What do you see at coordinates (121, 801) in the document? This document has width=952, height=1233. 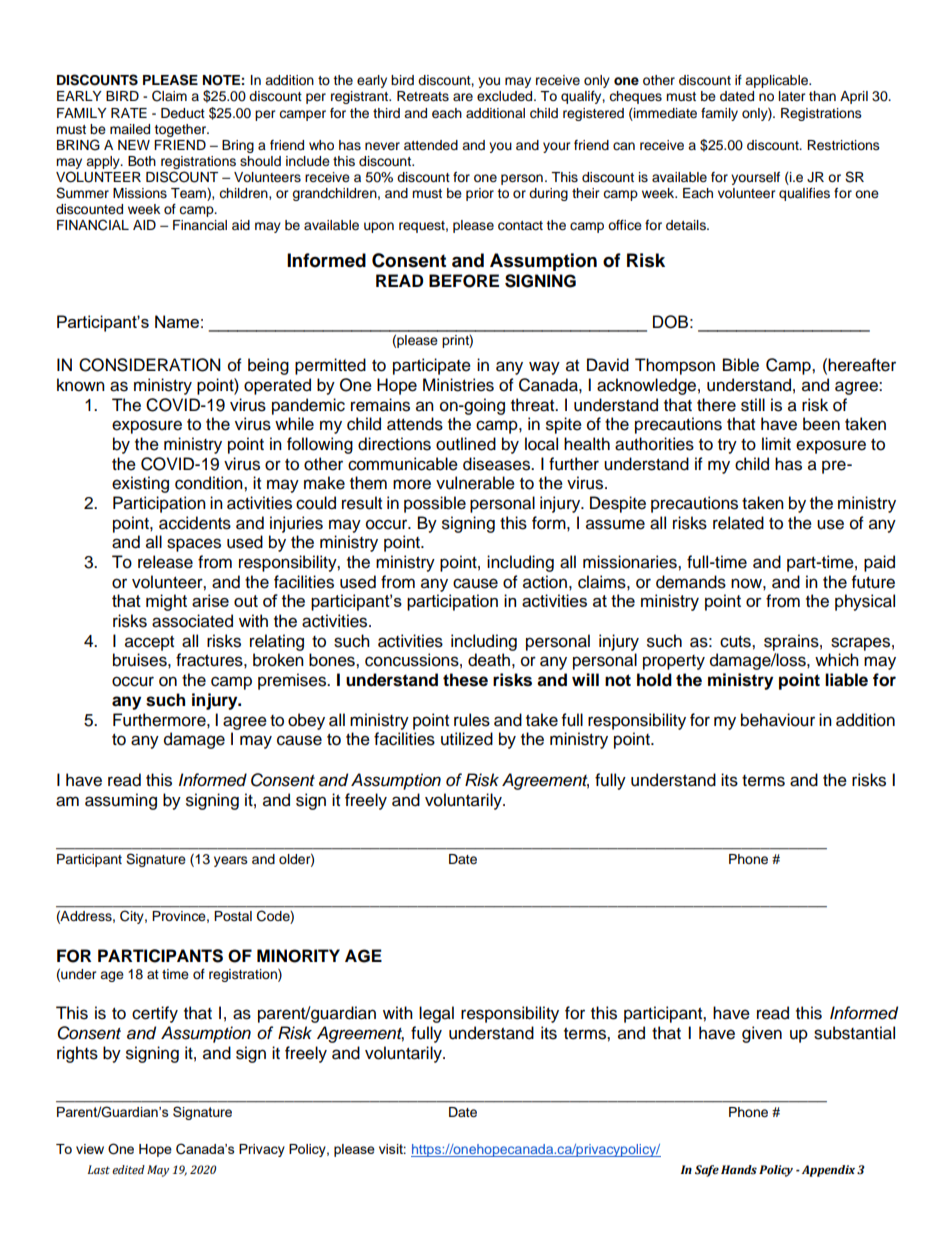 I see `assuming` at bounding box center [121, 801].
